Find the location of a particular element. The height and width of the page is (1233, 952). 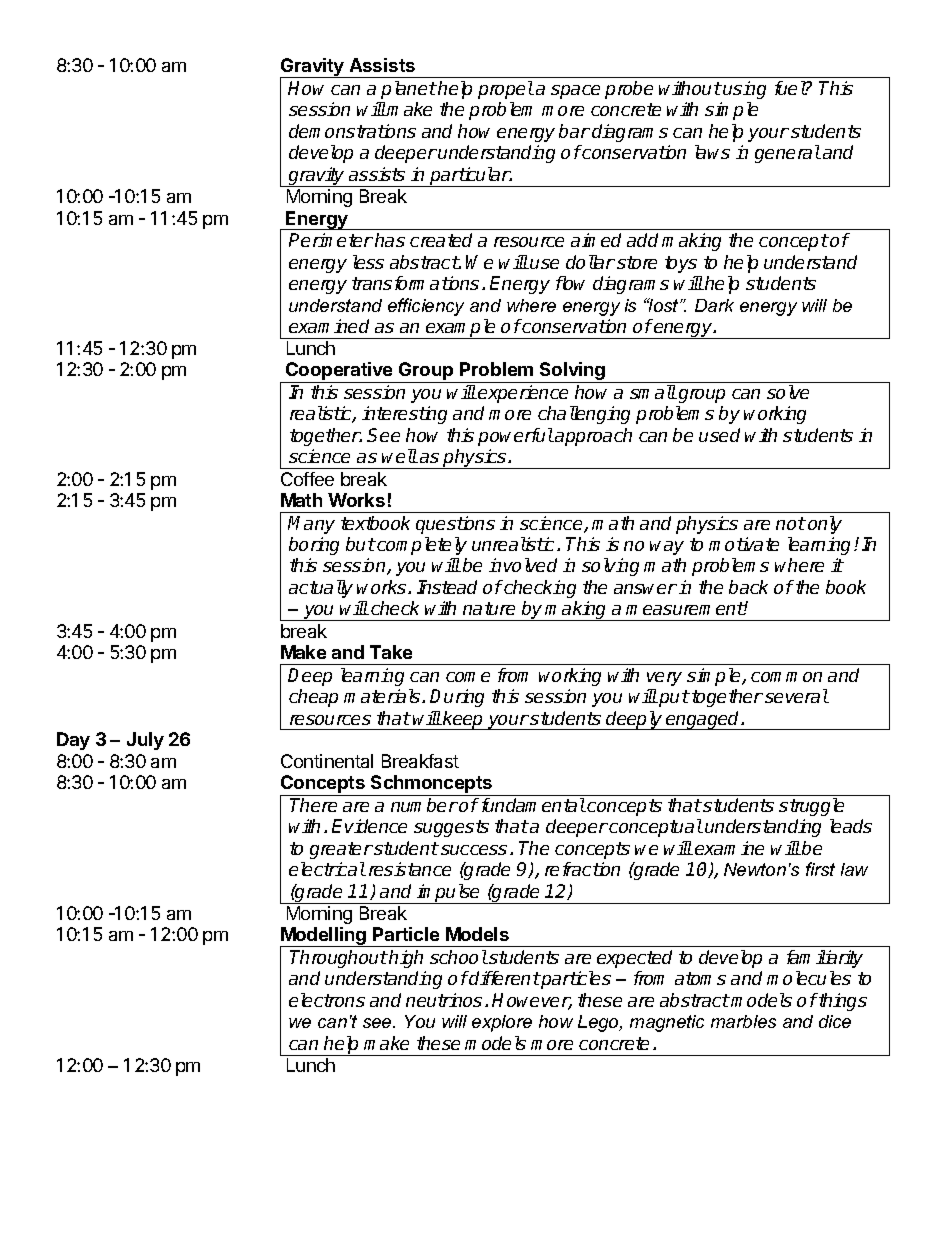

July is located at coordinates (145, 741).
